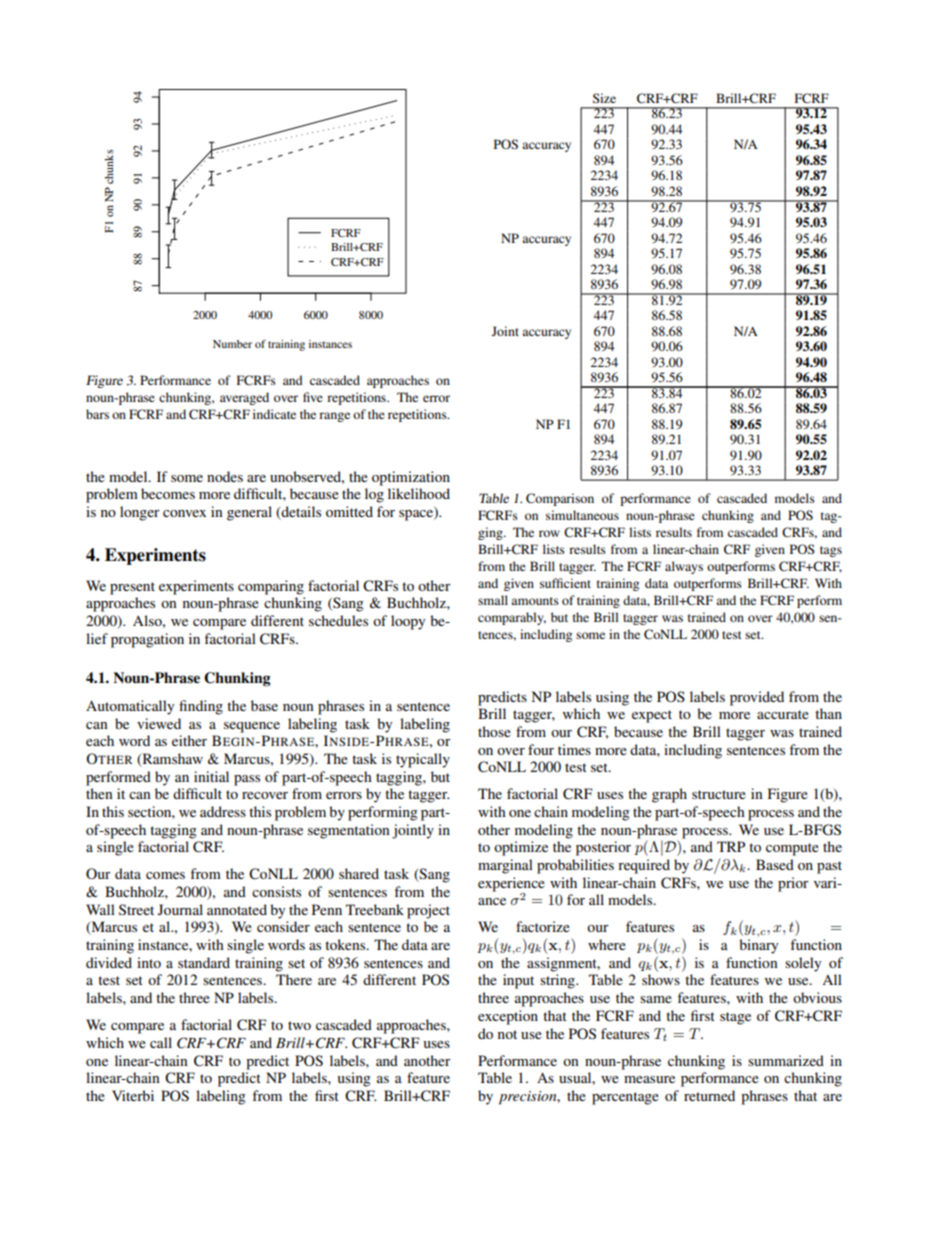 This screenshot has width=952, height=1233. I want to click on Number, so click(232, 344).
